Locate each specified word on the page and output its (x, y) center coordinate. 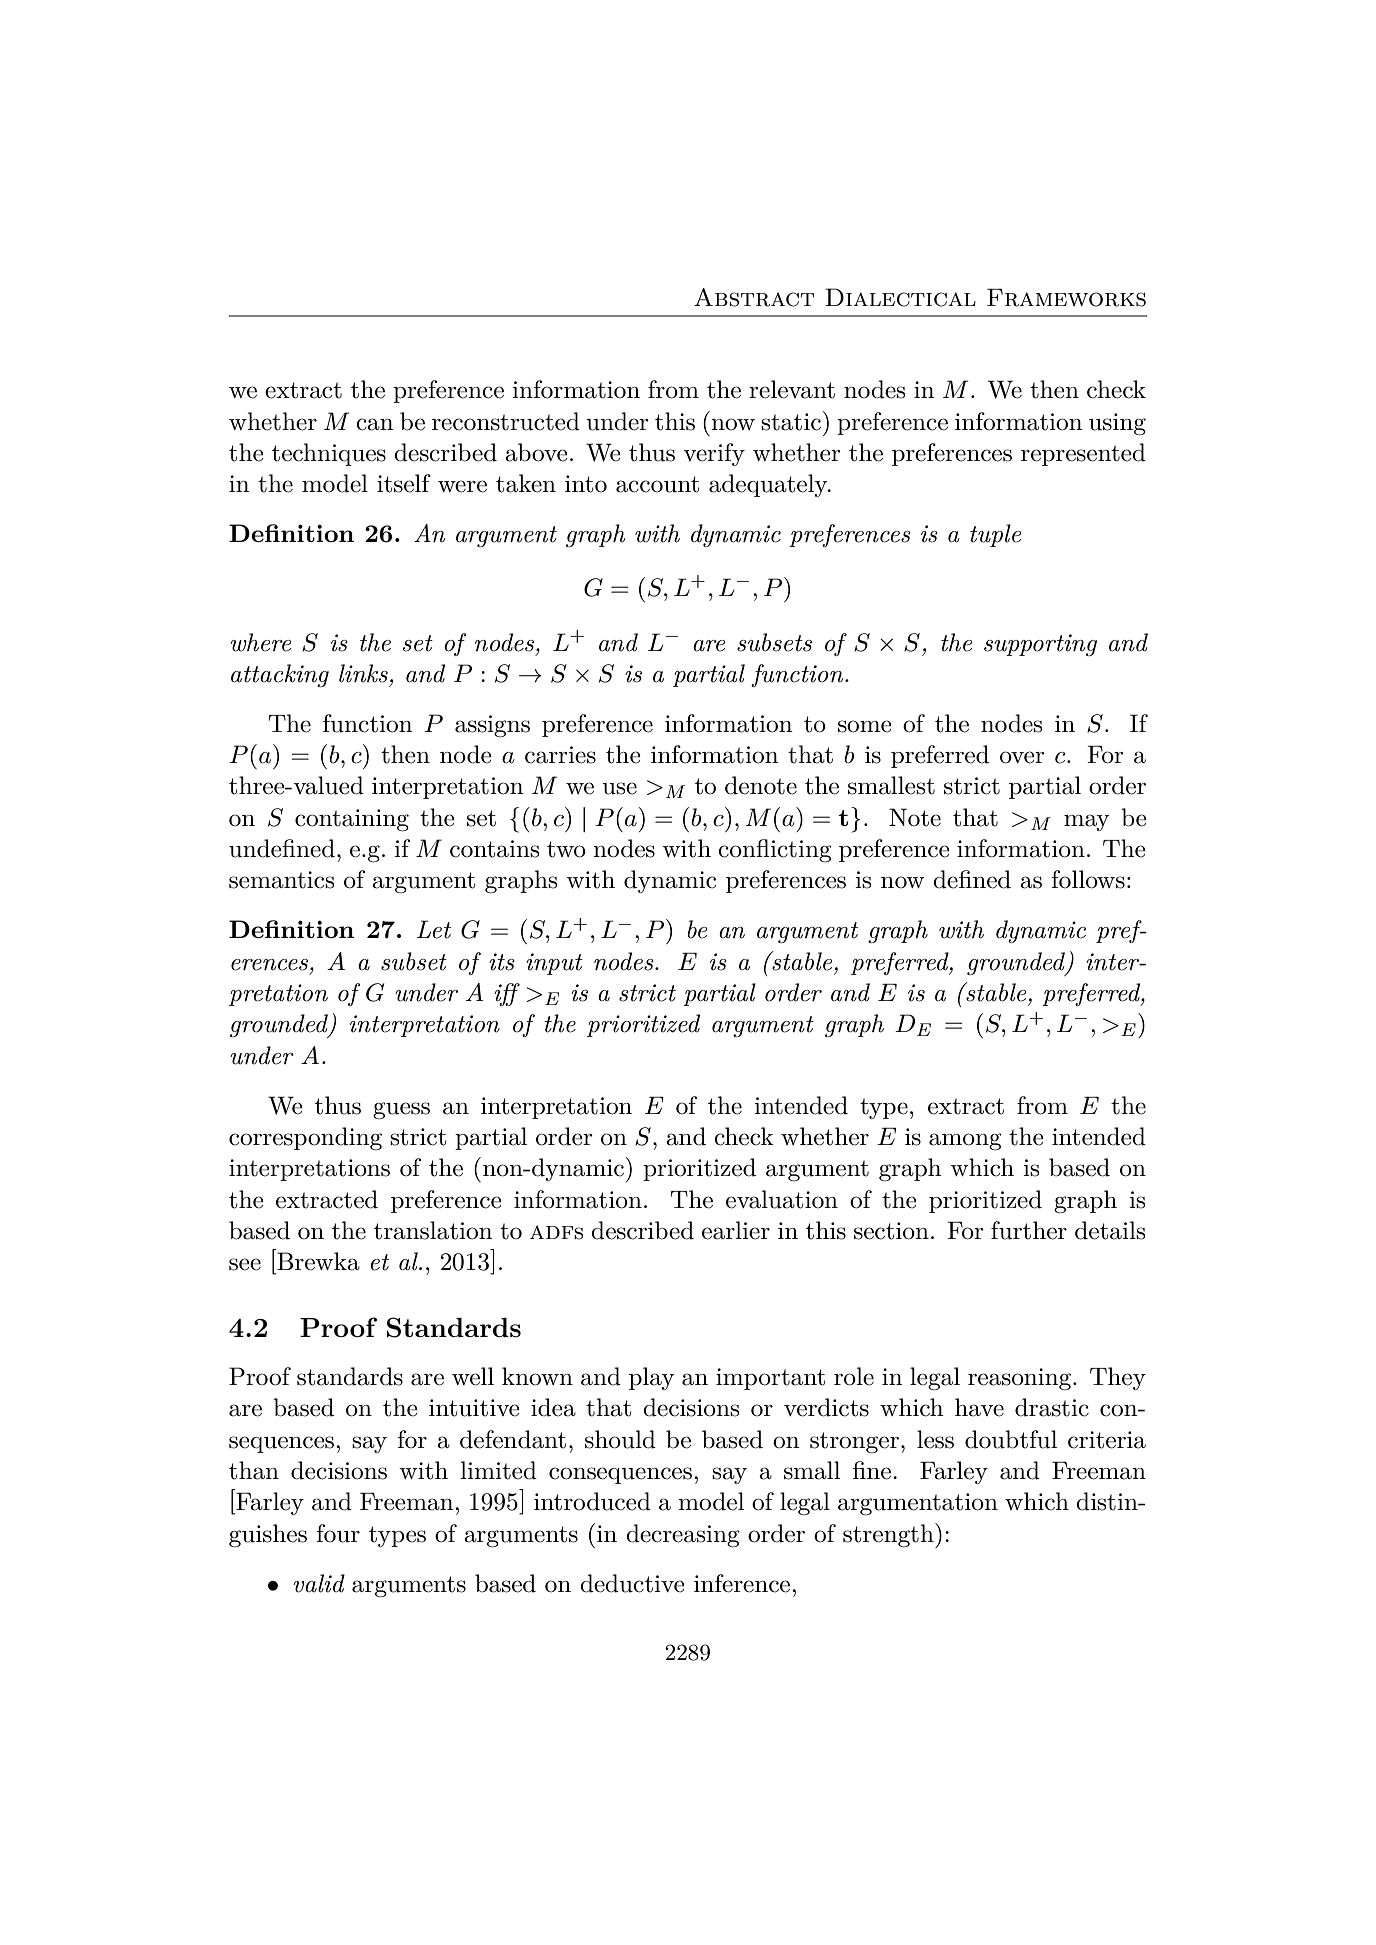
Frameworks (1066, 298)
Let (434, 929)
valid (319, 1583)
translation (433, 1230)
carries (560, 755)
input (554, 964)
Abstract (754, 297)
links (363, 673)
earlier (736, 1230)
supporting (1040, 645)
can (375, 424)
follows (1088, 879)
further (1029, 1230)
